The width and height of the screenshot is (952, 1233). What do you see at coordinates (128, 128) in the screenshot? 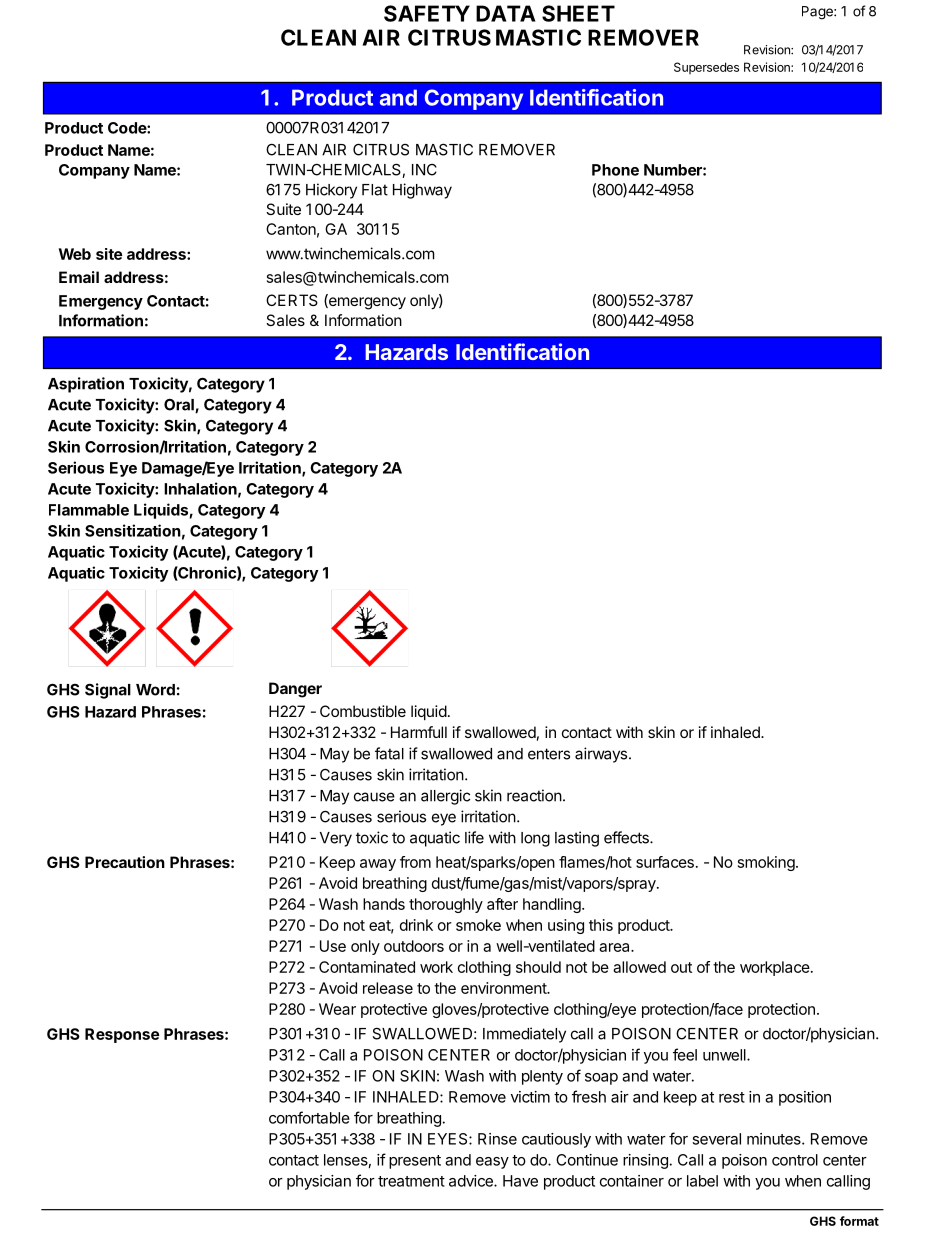
I see `Code` at bounding box center [128, 128].
